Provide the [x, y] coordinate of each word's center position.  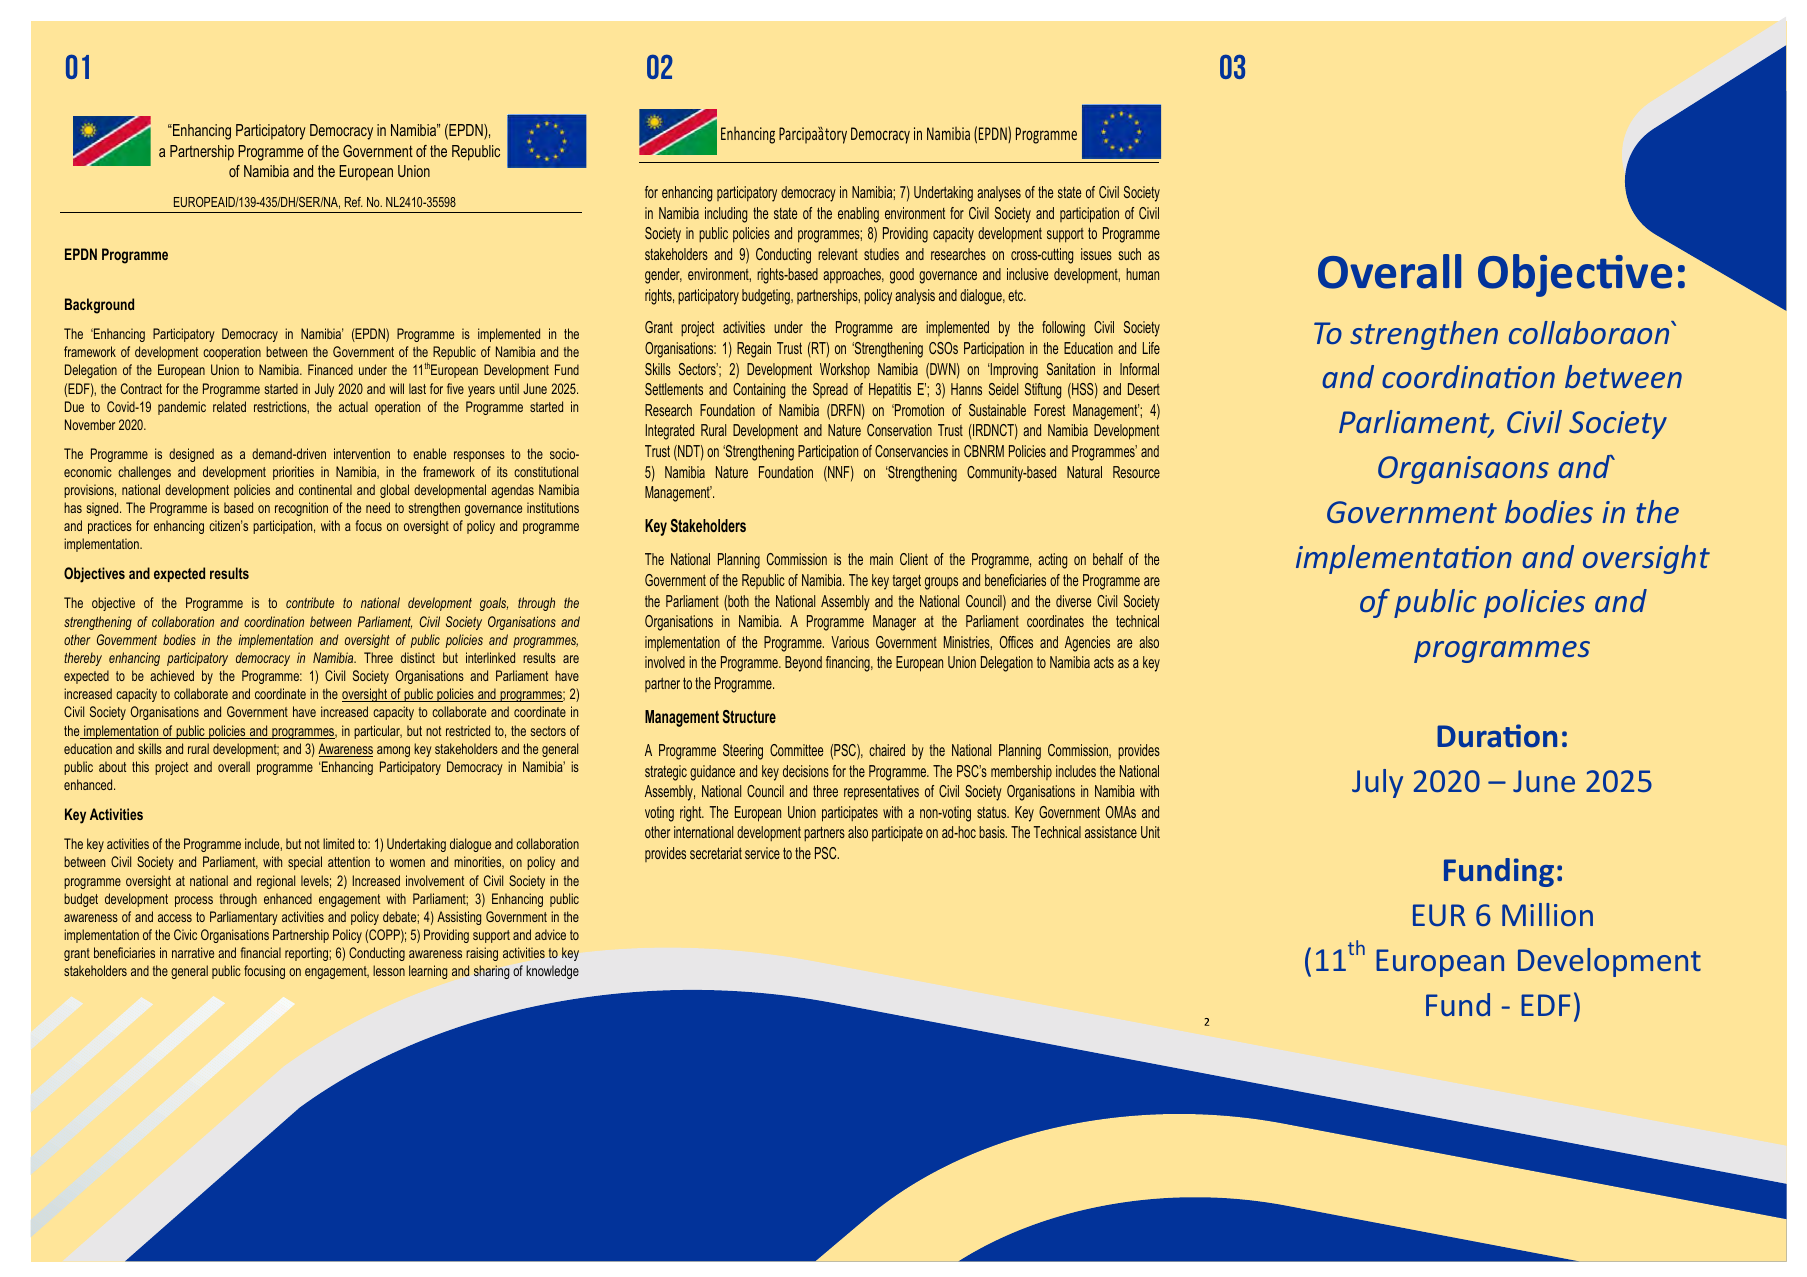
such [1130, 254]
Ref [354, 202]
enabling [858, 215]
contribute [310, 602]
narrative [193, 952]
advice [550, 934]
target [907, 582]
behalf [1108, 559]
